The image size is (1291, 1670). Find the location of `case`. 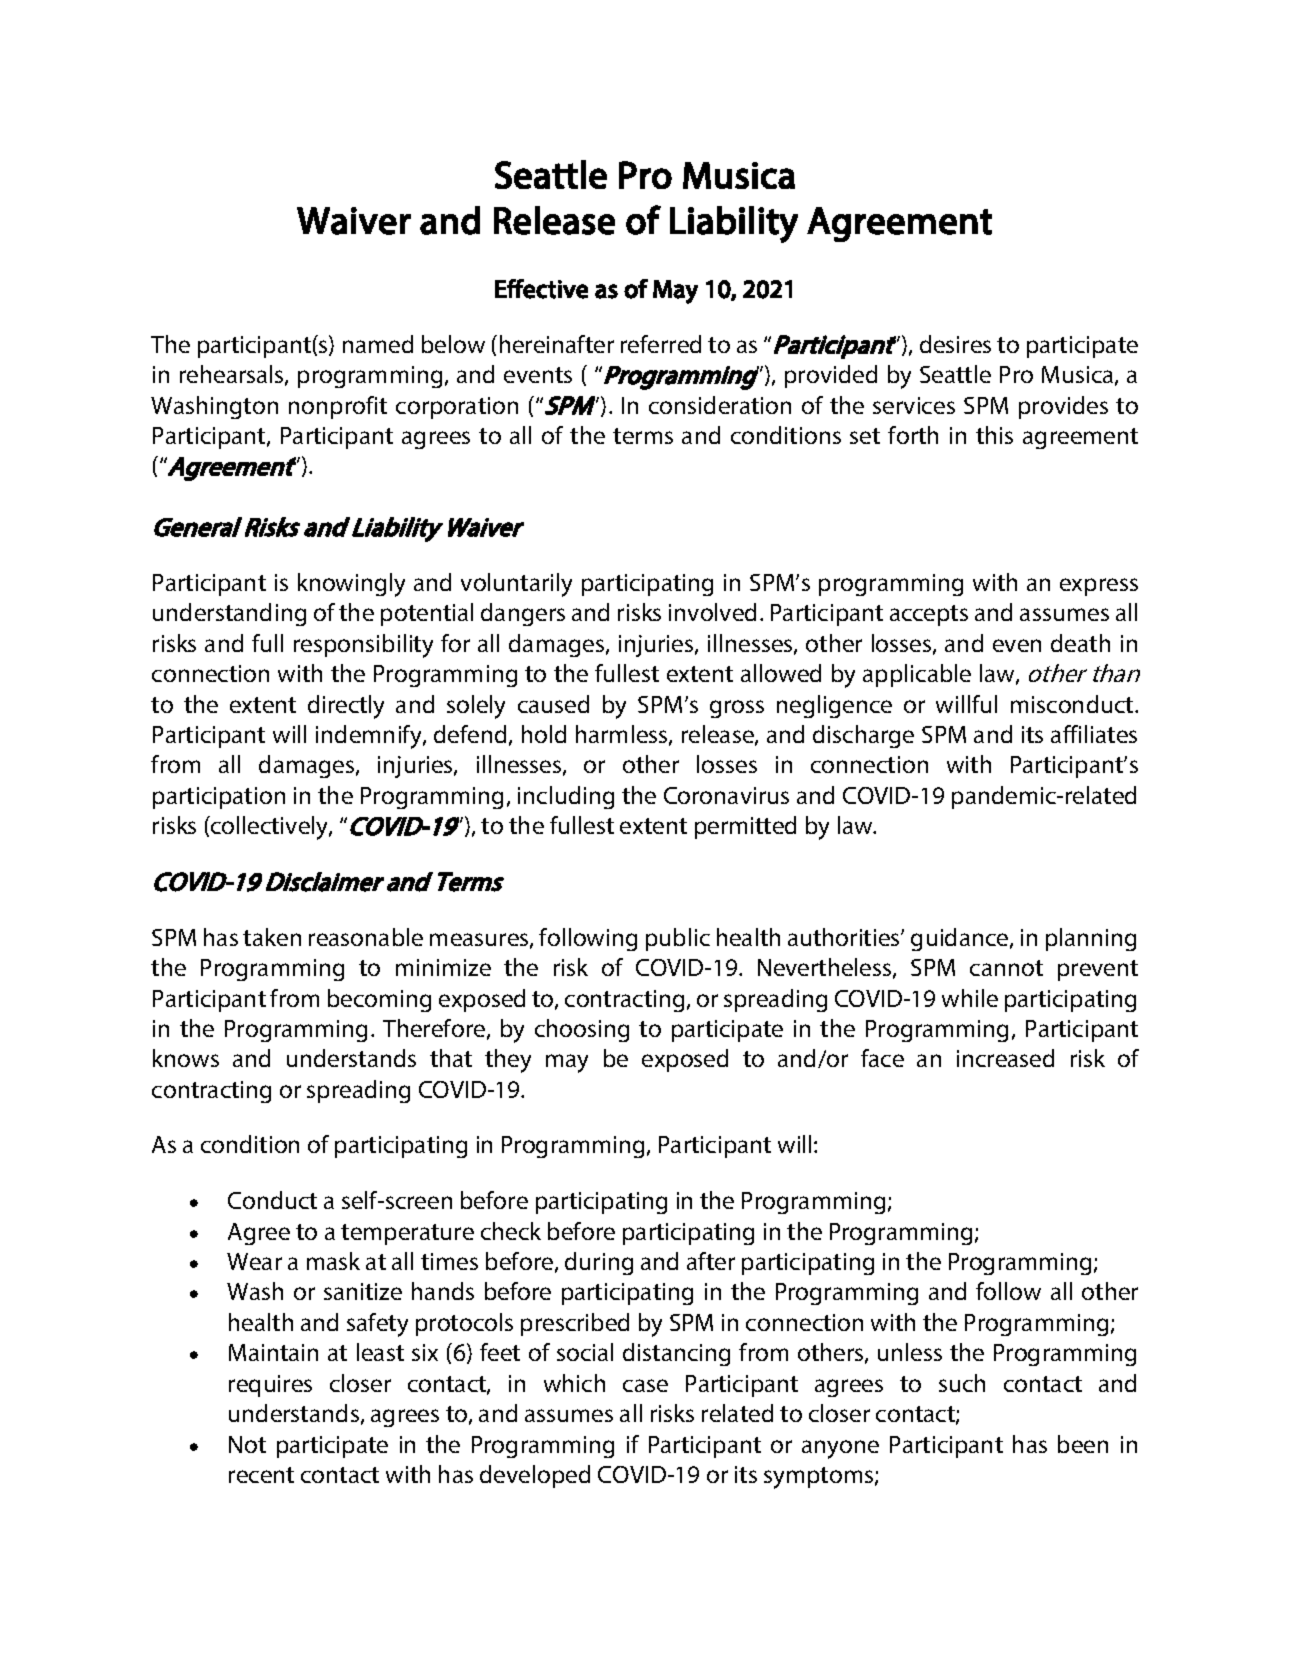

case is located at coordinates (645, 1385).
